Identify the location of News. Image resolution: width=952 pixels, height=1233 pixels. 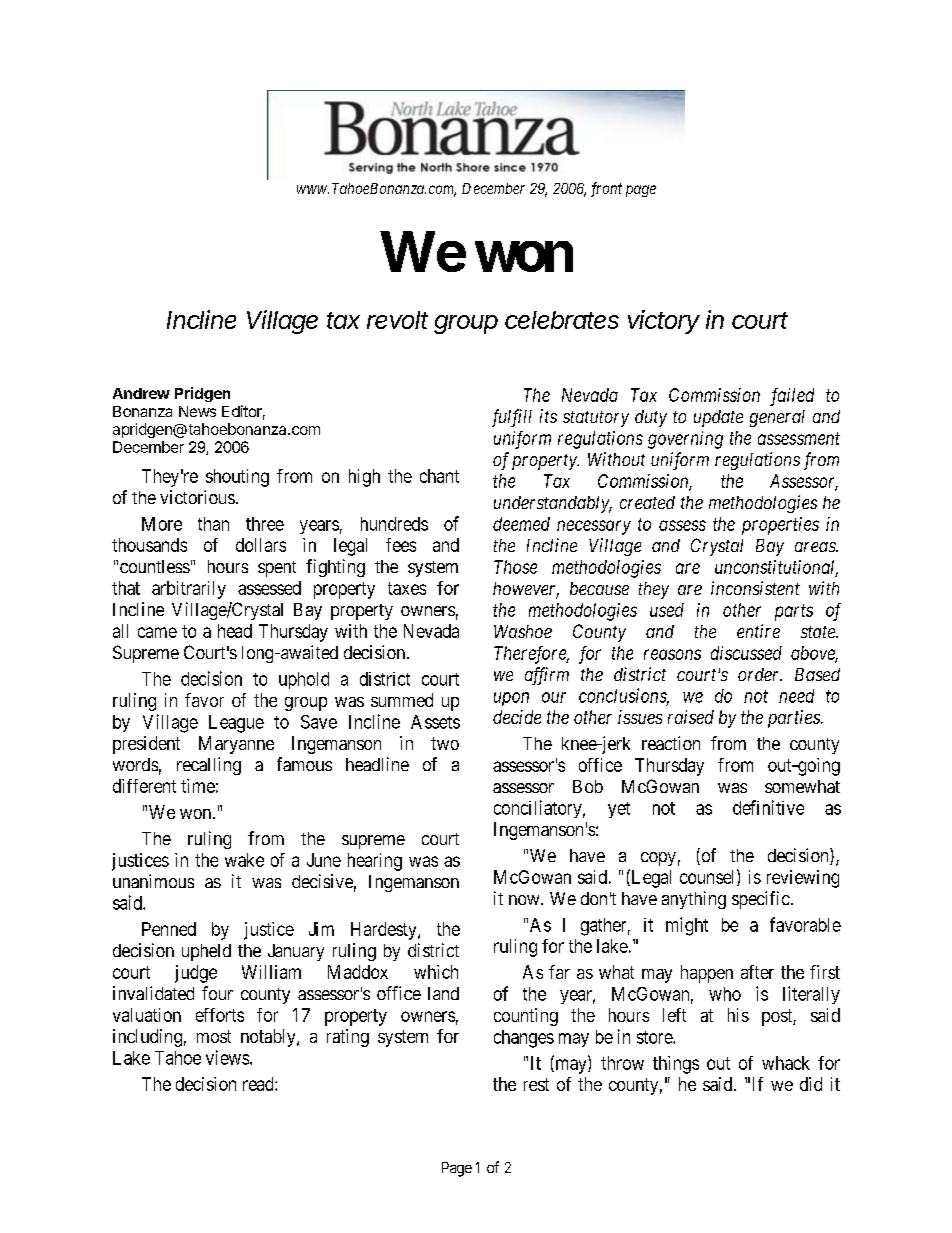
(197, 411).
